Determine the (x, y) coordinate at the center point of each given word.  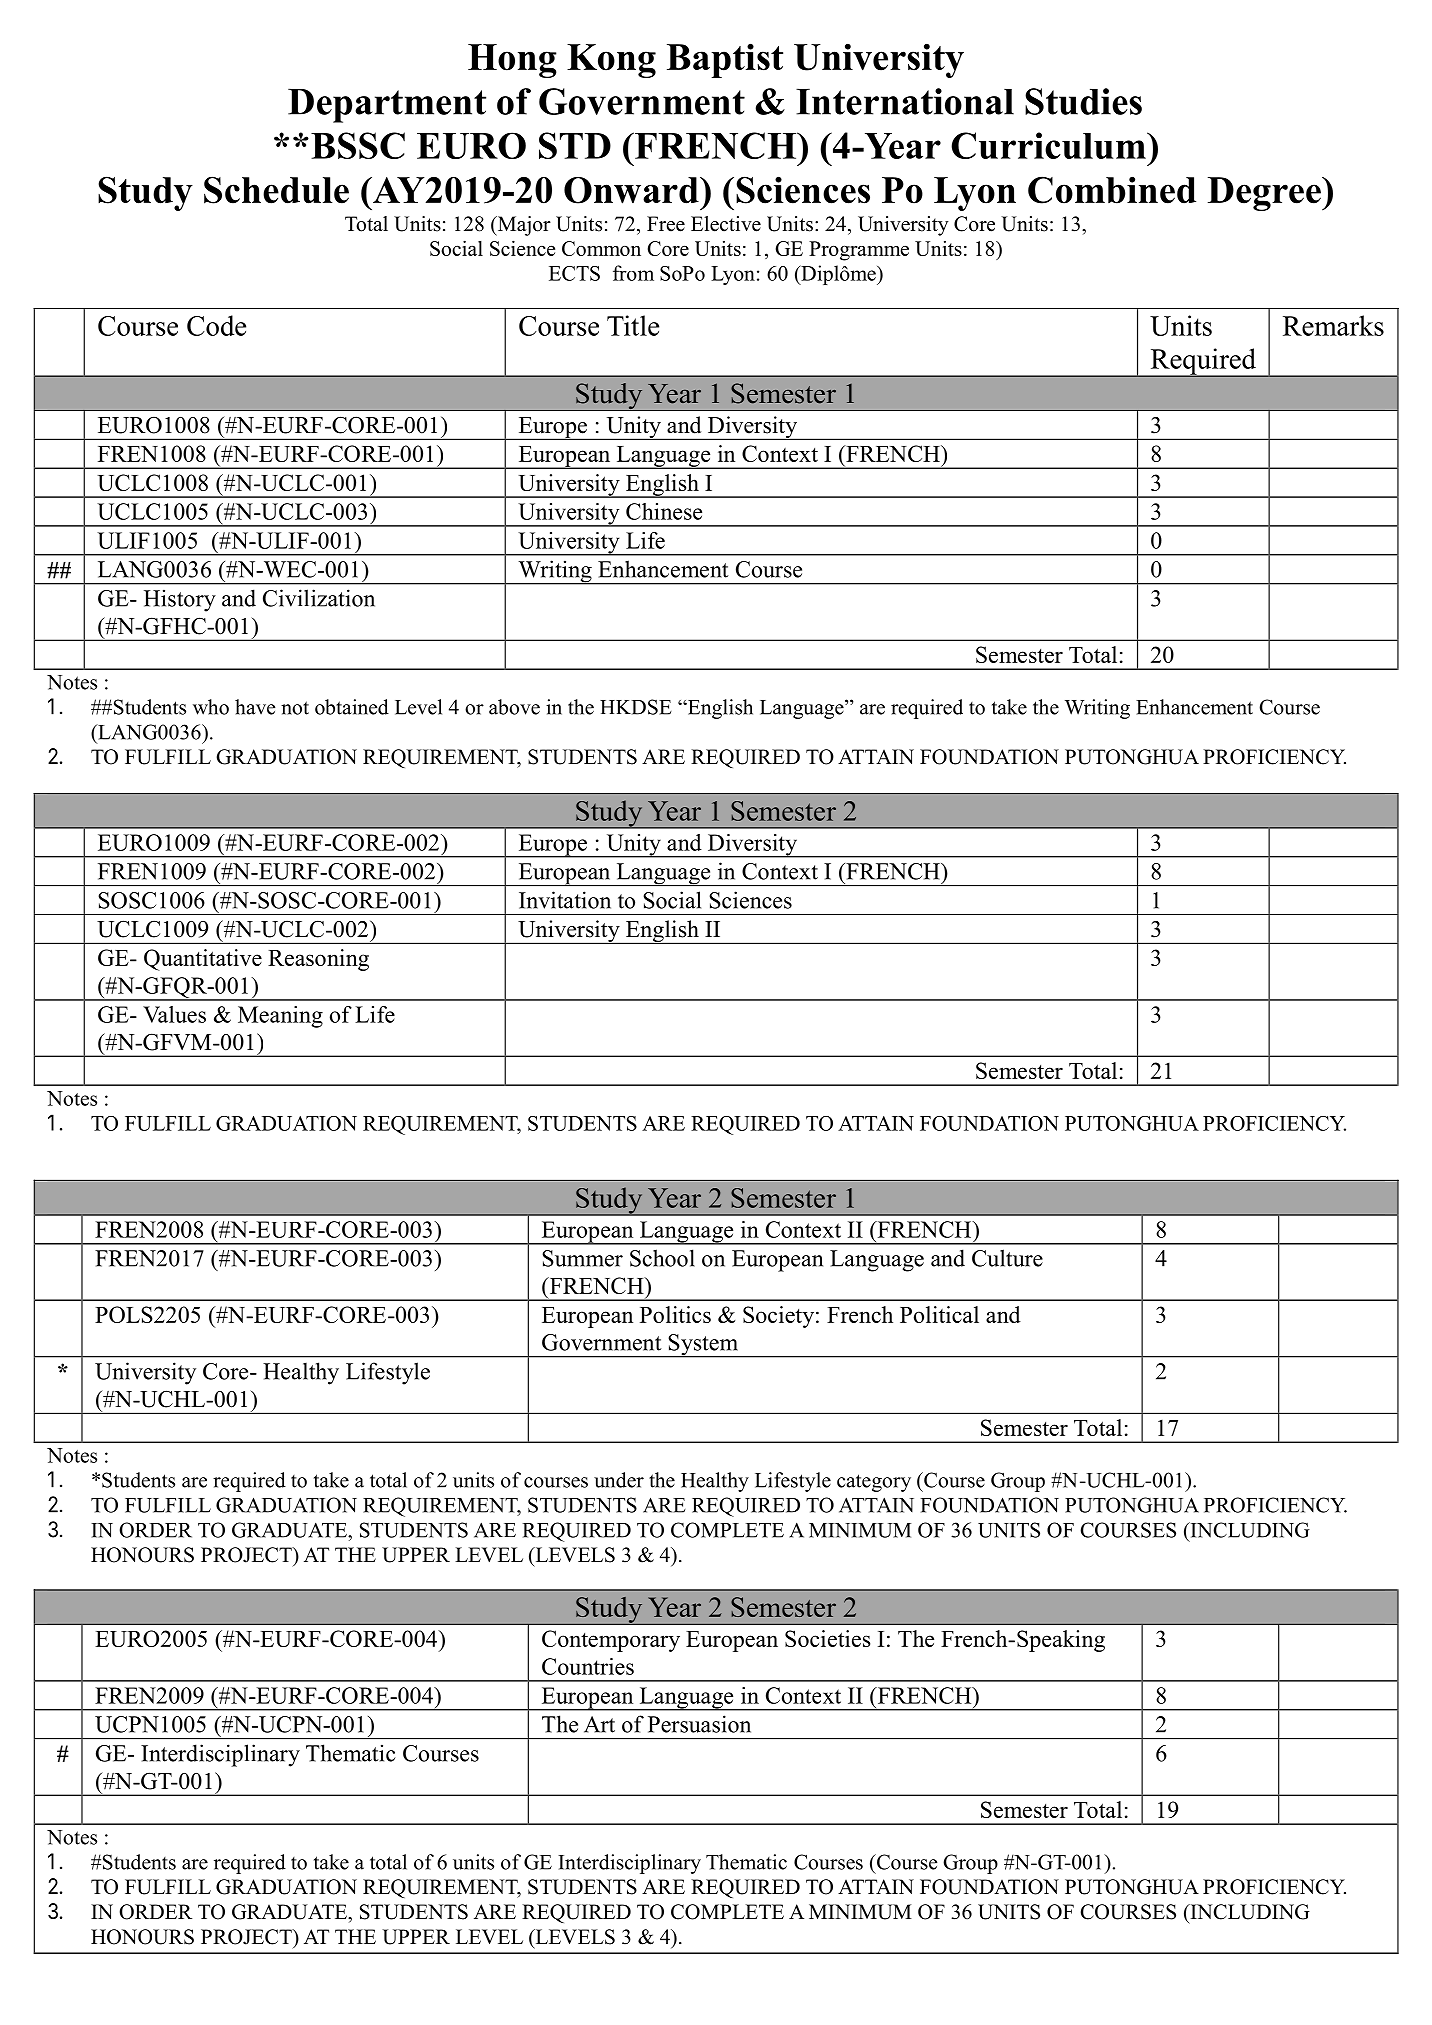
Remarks (1333, 325)
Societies (827, 1638)
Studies (1083, 101)
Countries (588, 1666)
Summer (582, 1258)
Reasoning (318, 960)
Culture (1007, 1258)
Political (939, 1314)
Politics (675, 1314)
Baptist (725, 60)
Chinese (664, 511)
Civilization (319, 598)
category (874, 1483)
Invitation (565, 900)
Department (387, 106)
